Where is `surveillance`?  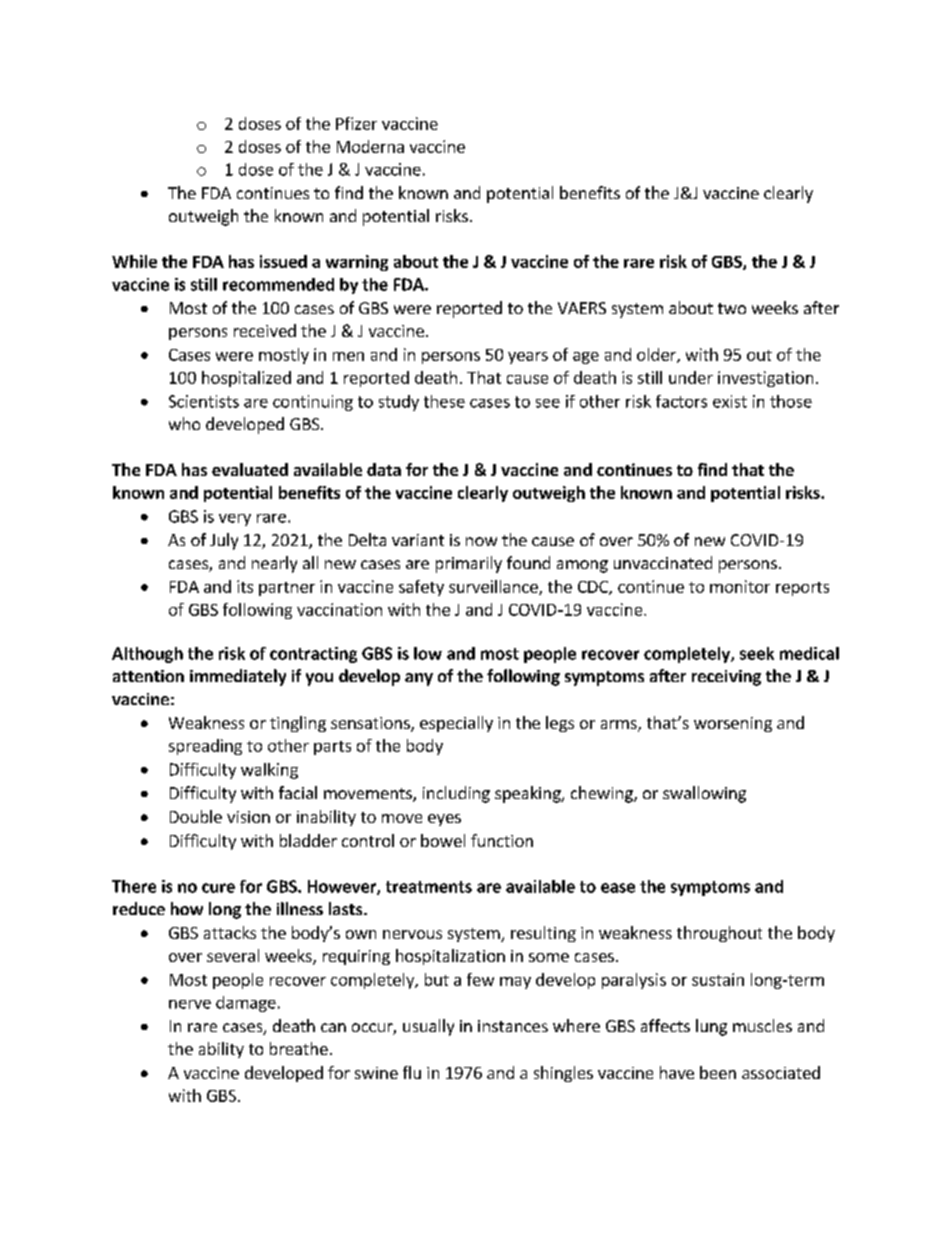
surveillance is located at coordinates (494, 587).
